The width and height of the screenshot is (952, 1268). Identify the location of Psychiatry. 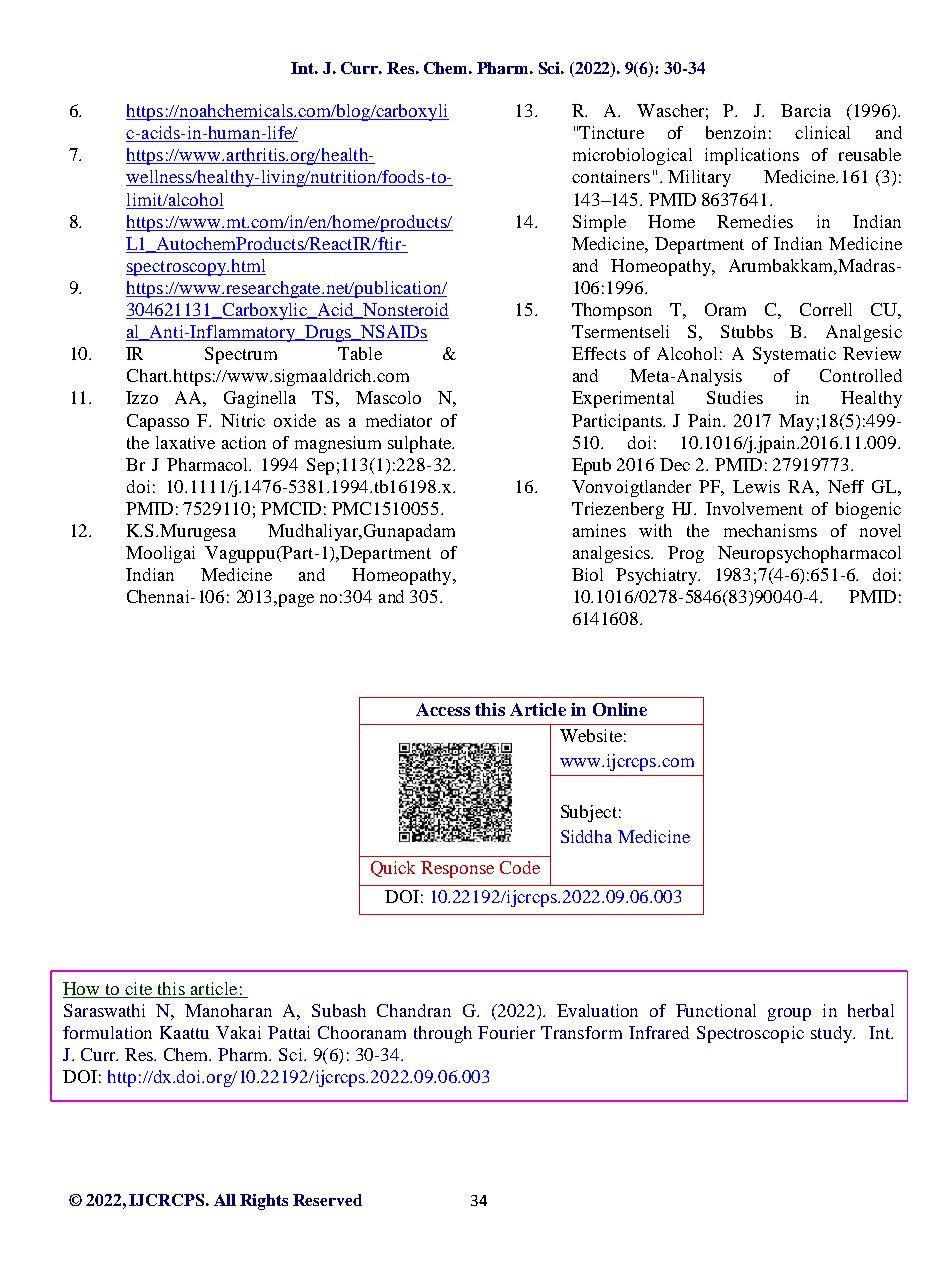
(658, 576).
